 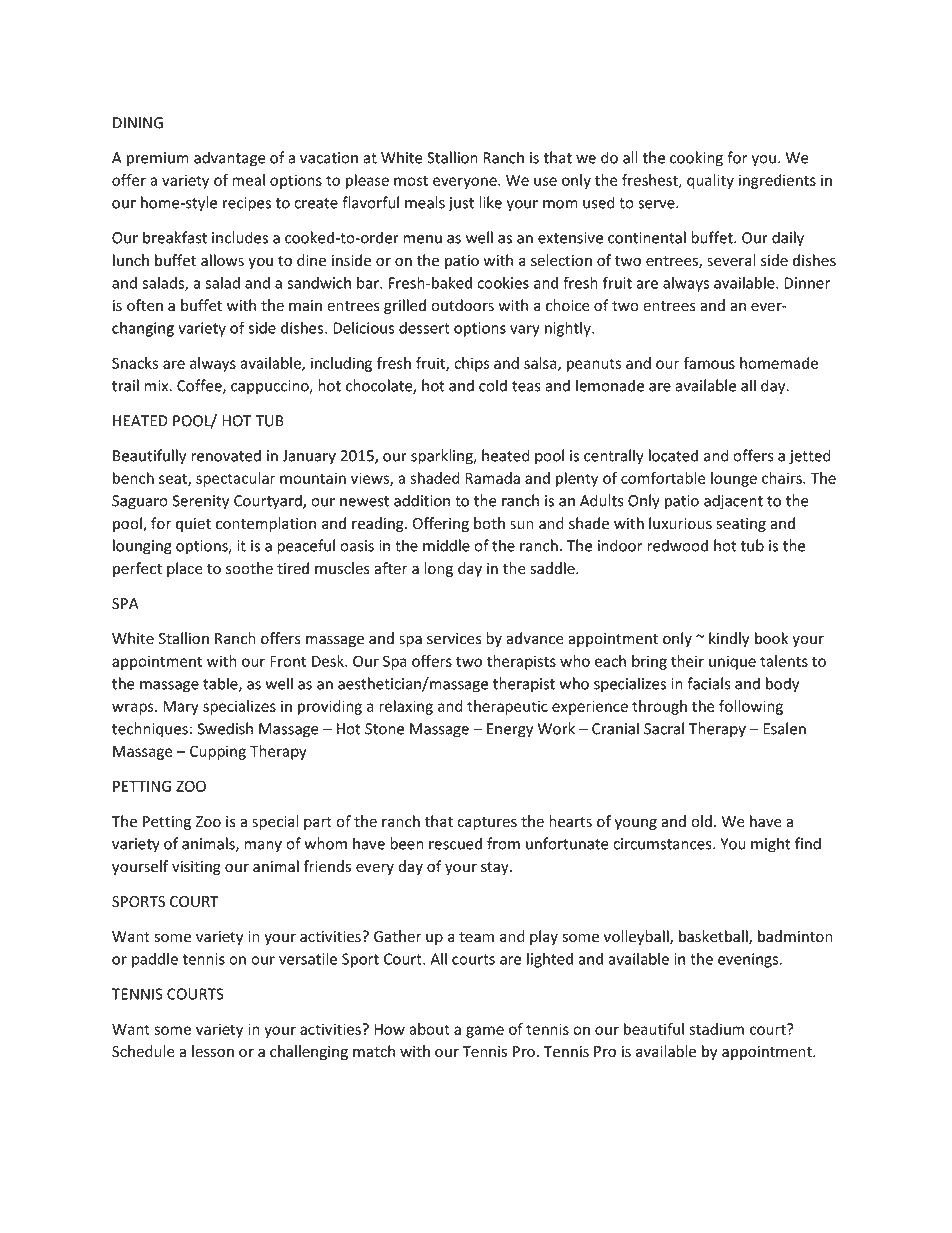 I want to click on place, so click(x=185, y=569).
